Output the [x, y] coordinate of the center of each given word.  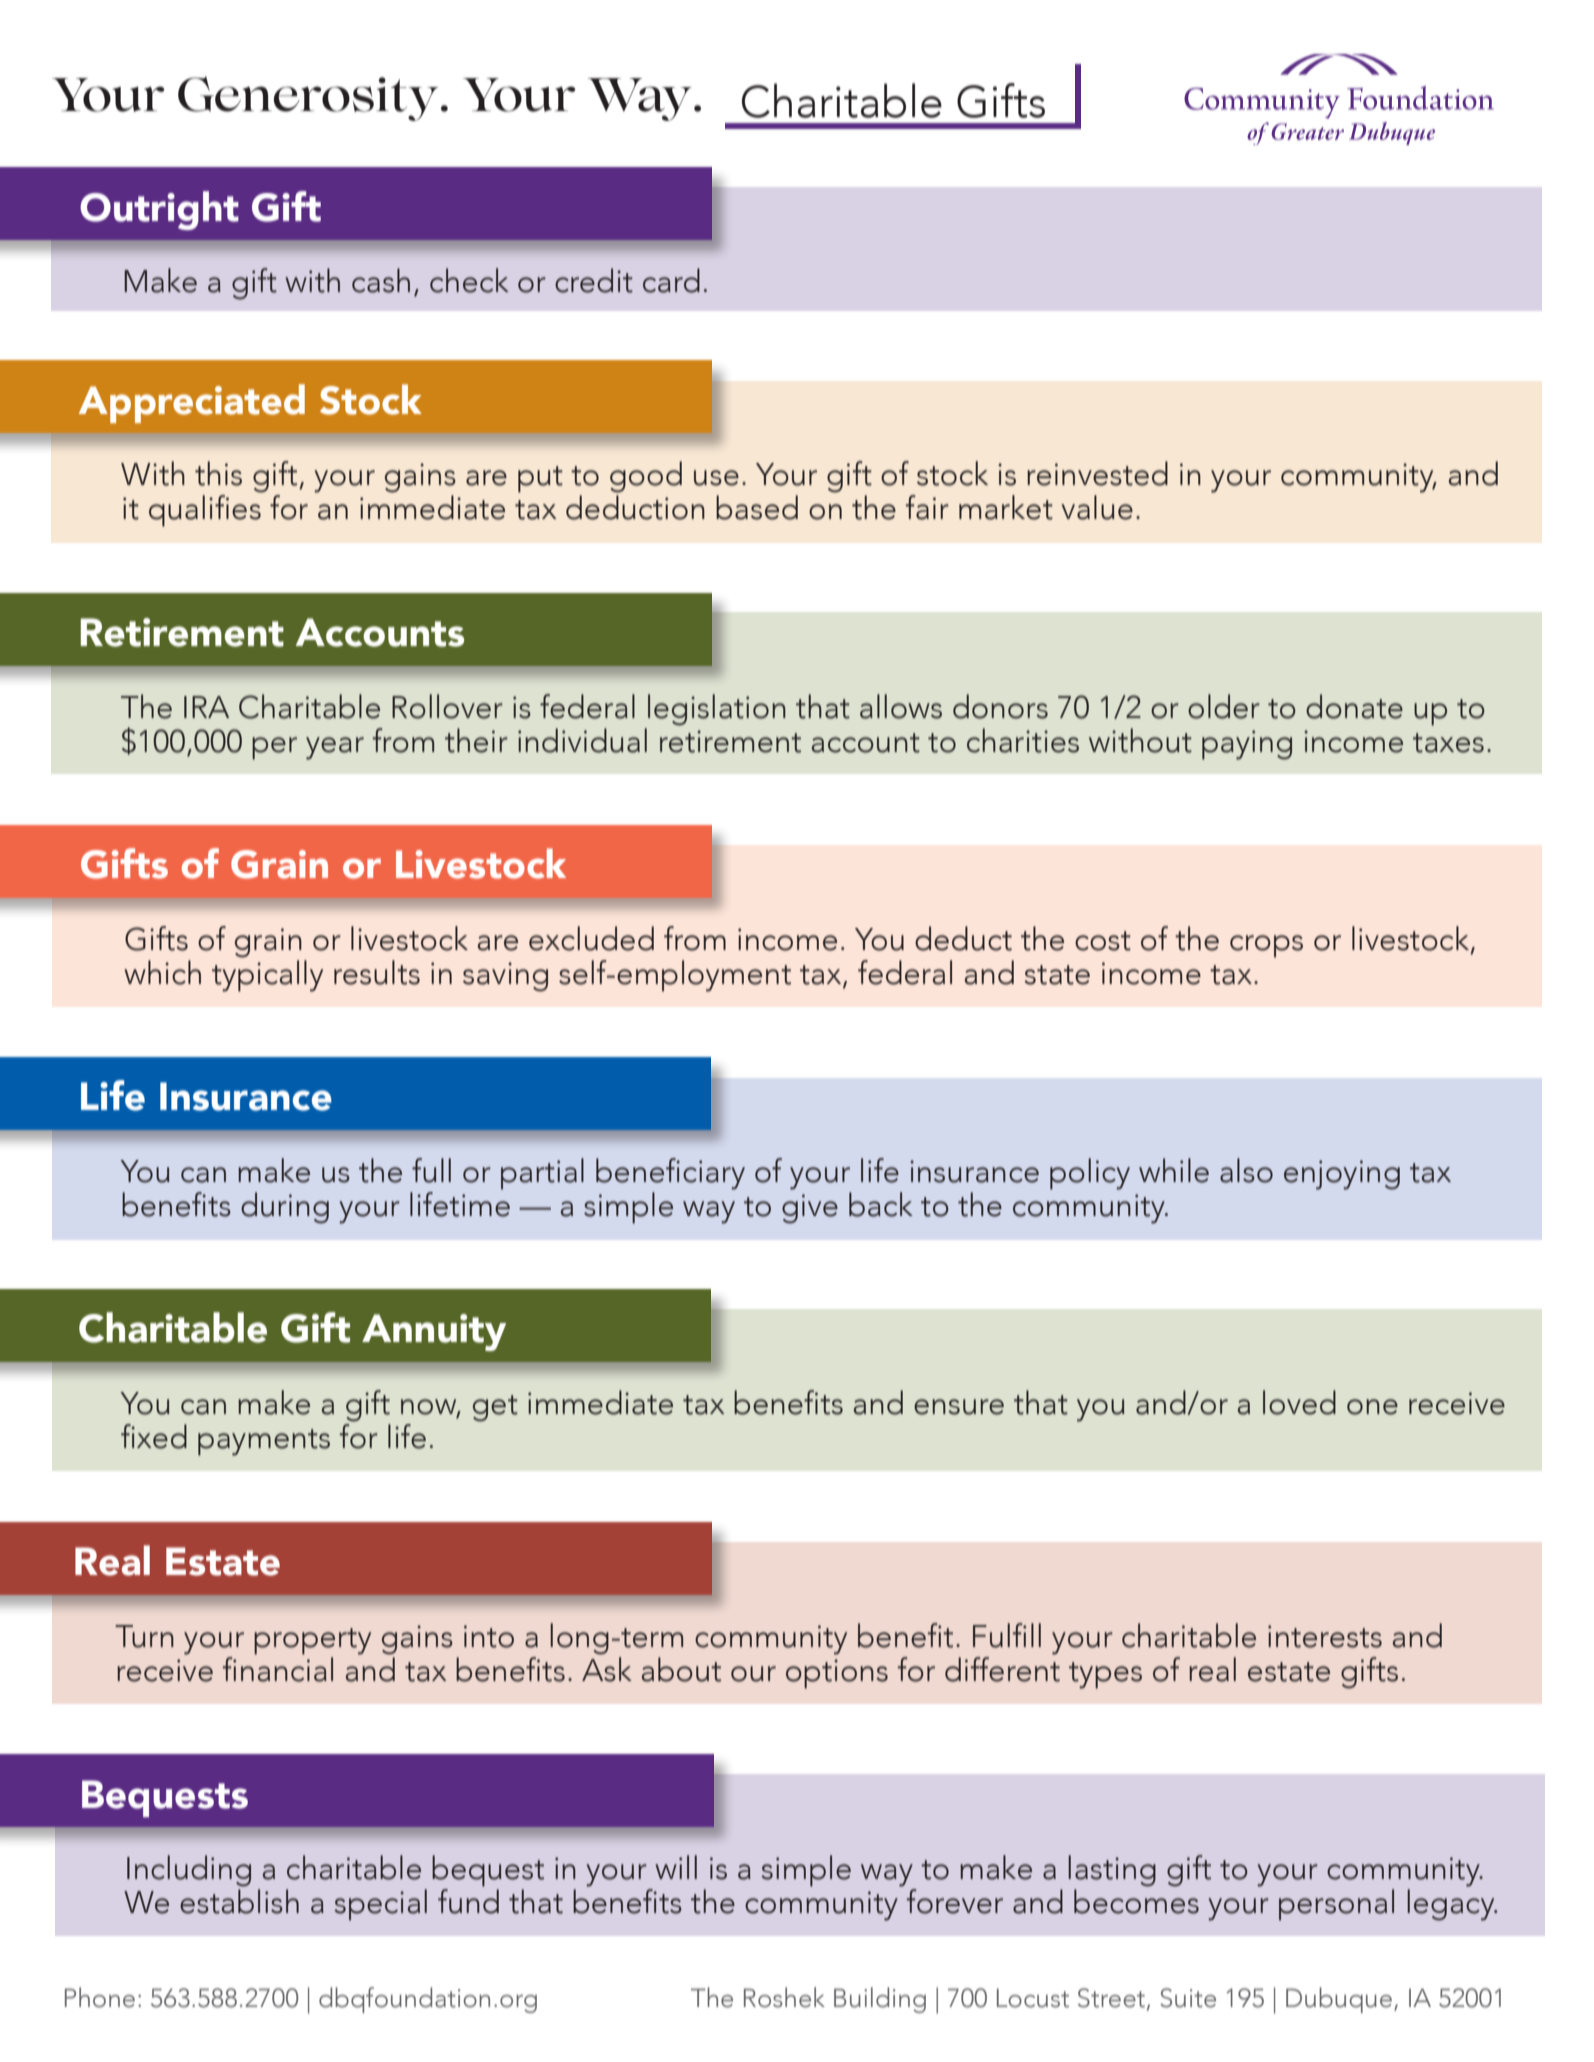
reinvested [1097, 473]
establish [239, 1901]
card [671, 280]
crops [1266, 946]
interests [1325, 1636]
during [285, 1208]
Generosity [308, 98]
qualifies [205, 511]
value [1097, 507]
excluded [591, 938]
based [757, 507]
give [810, 1209]
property [312, 1641]
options [837, 1674]
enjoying [1342, 1175]
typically [267, 974]
